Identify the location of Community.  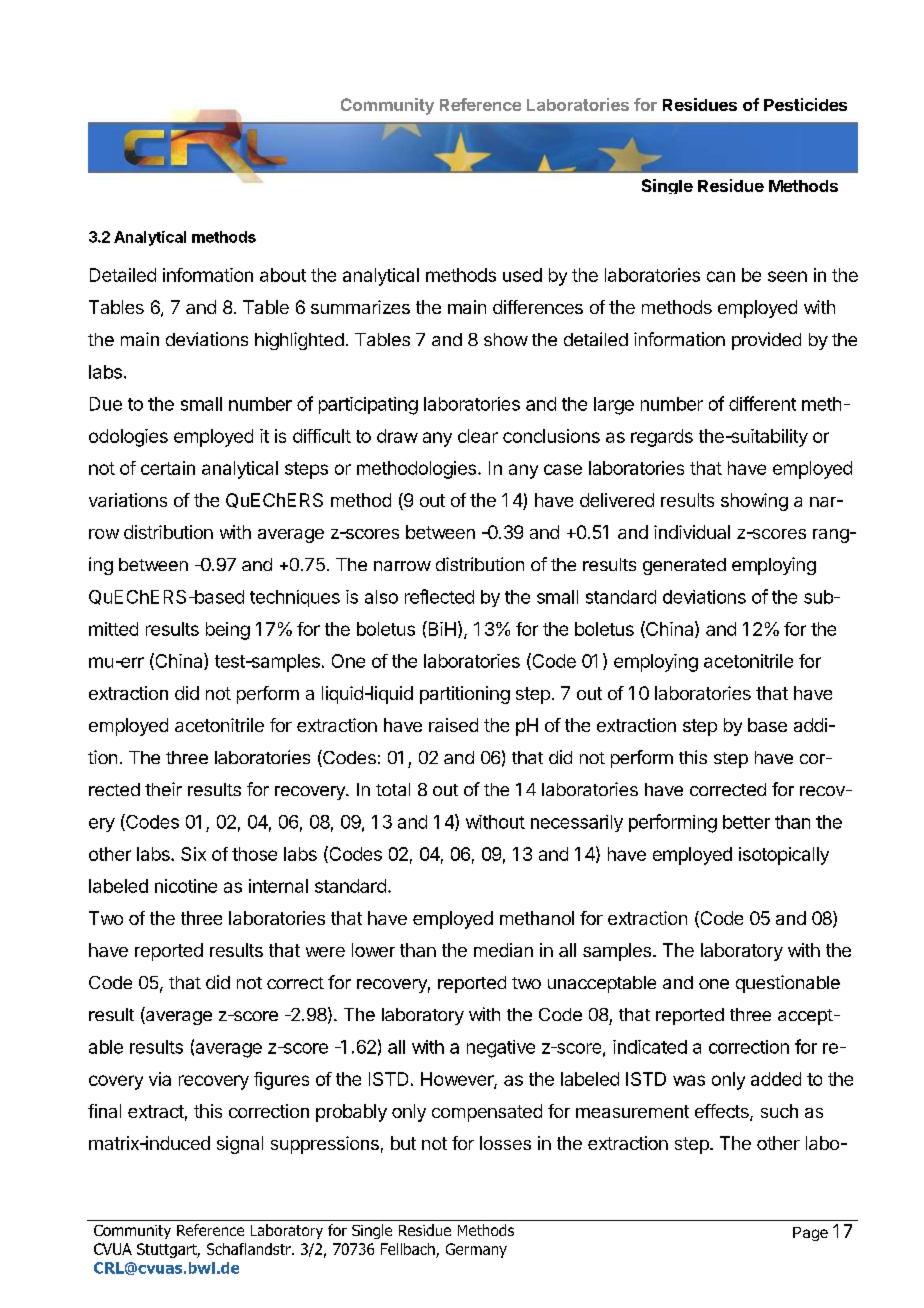
(387, 106).
